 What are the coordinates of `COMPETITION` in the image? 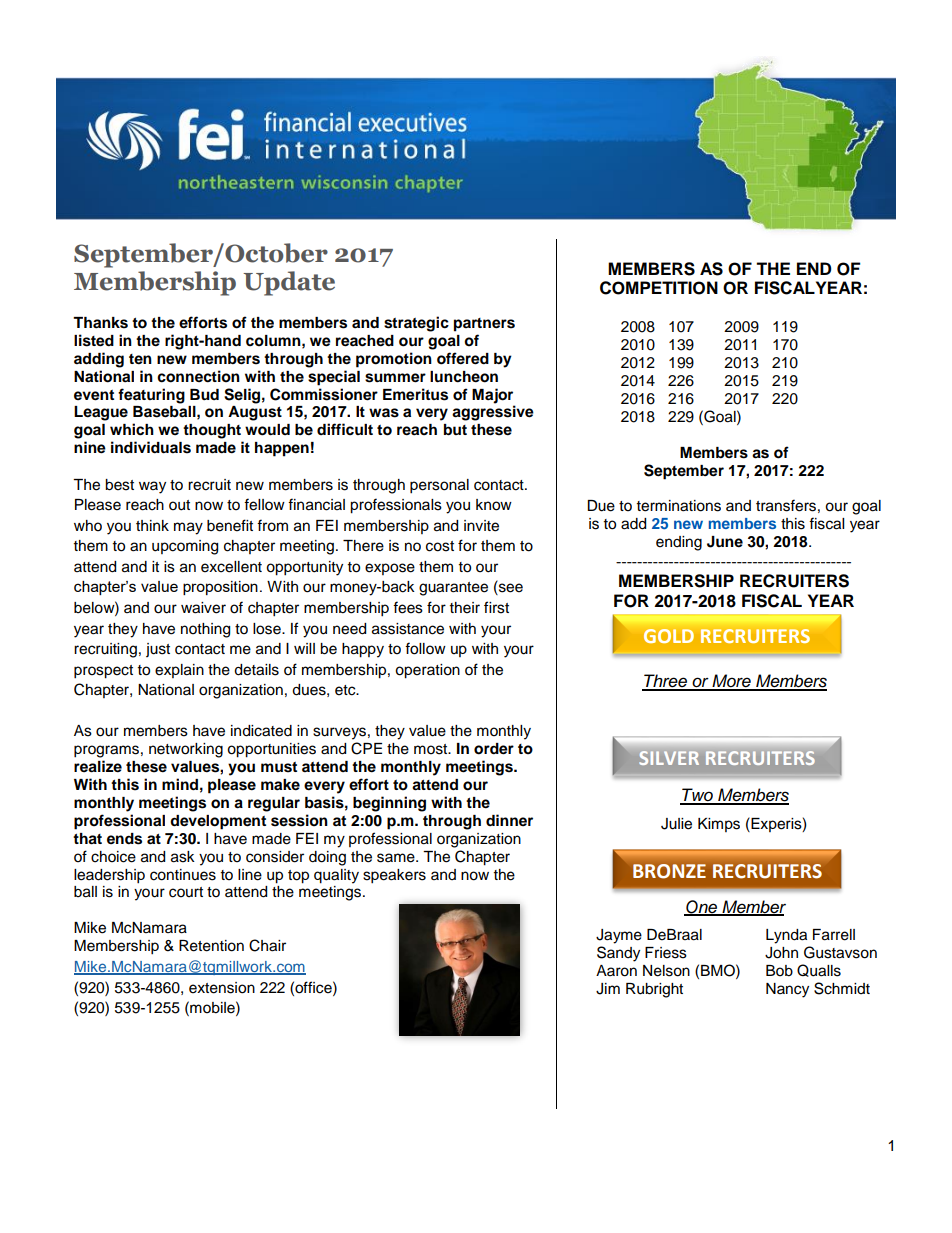 It's located at (659, 288).
